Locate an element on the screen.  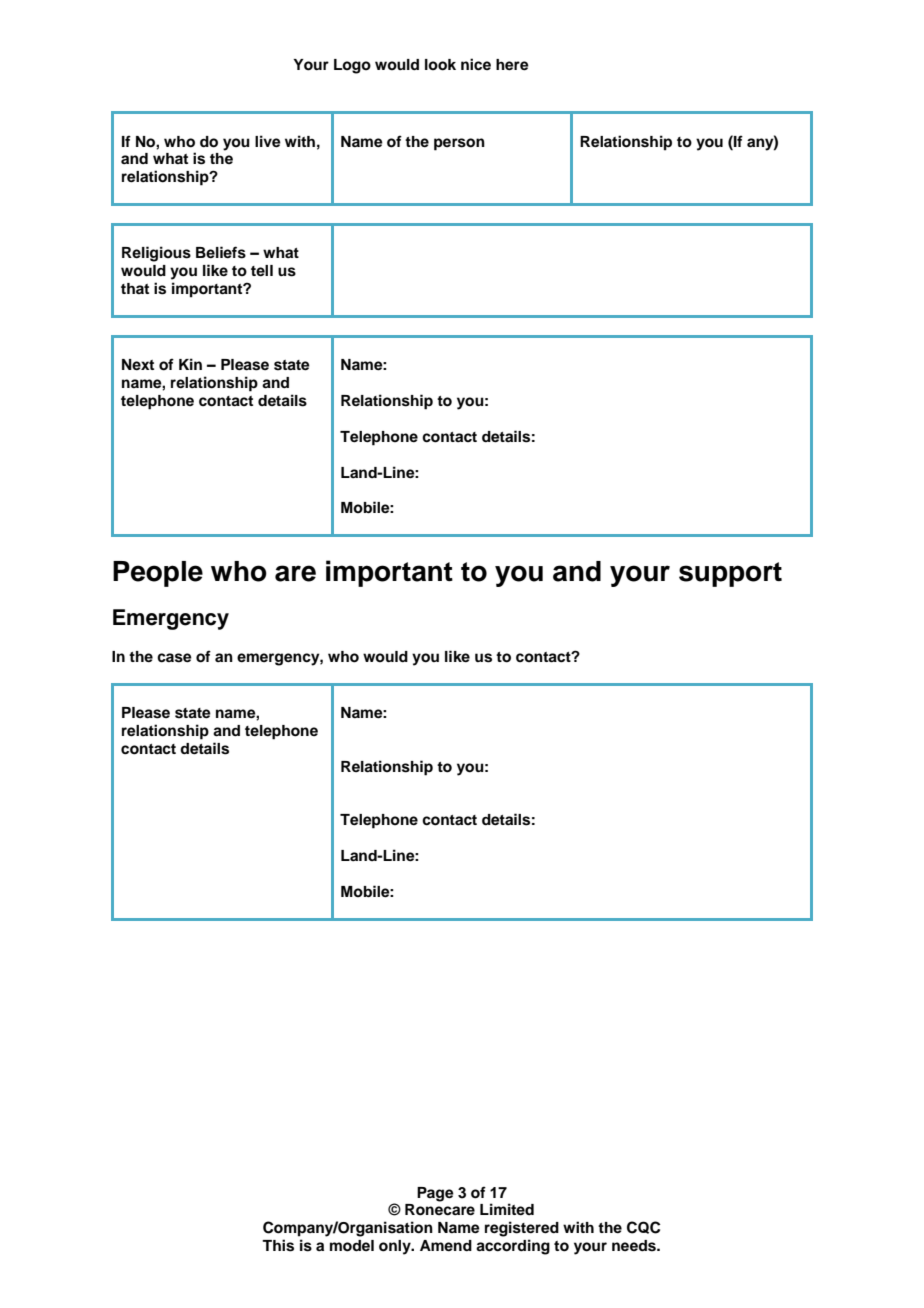
People is located at coordinates (158, 574).
